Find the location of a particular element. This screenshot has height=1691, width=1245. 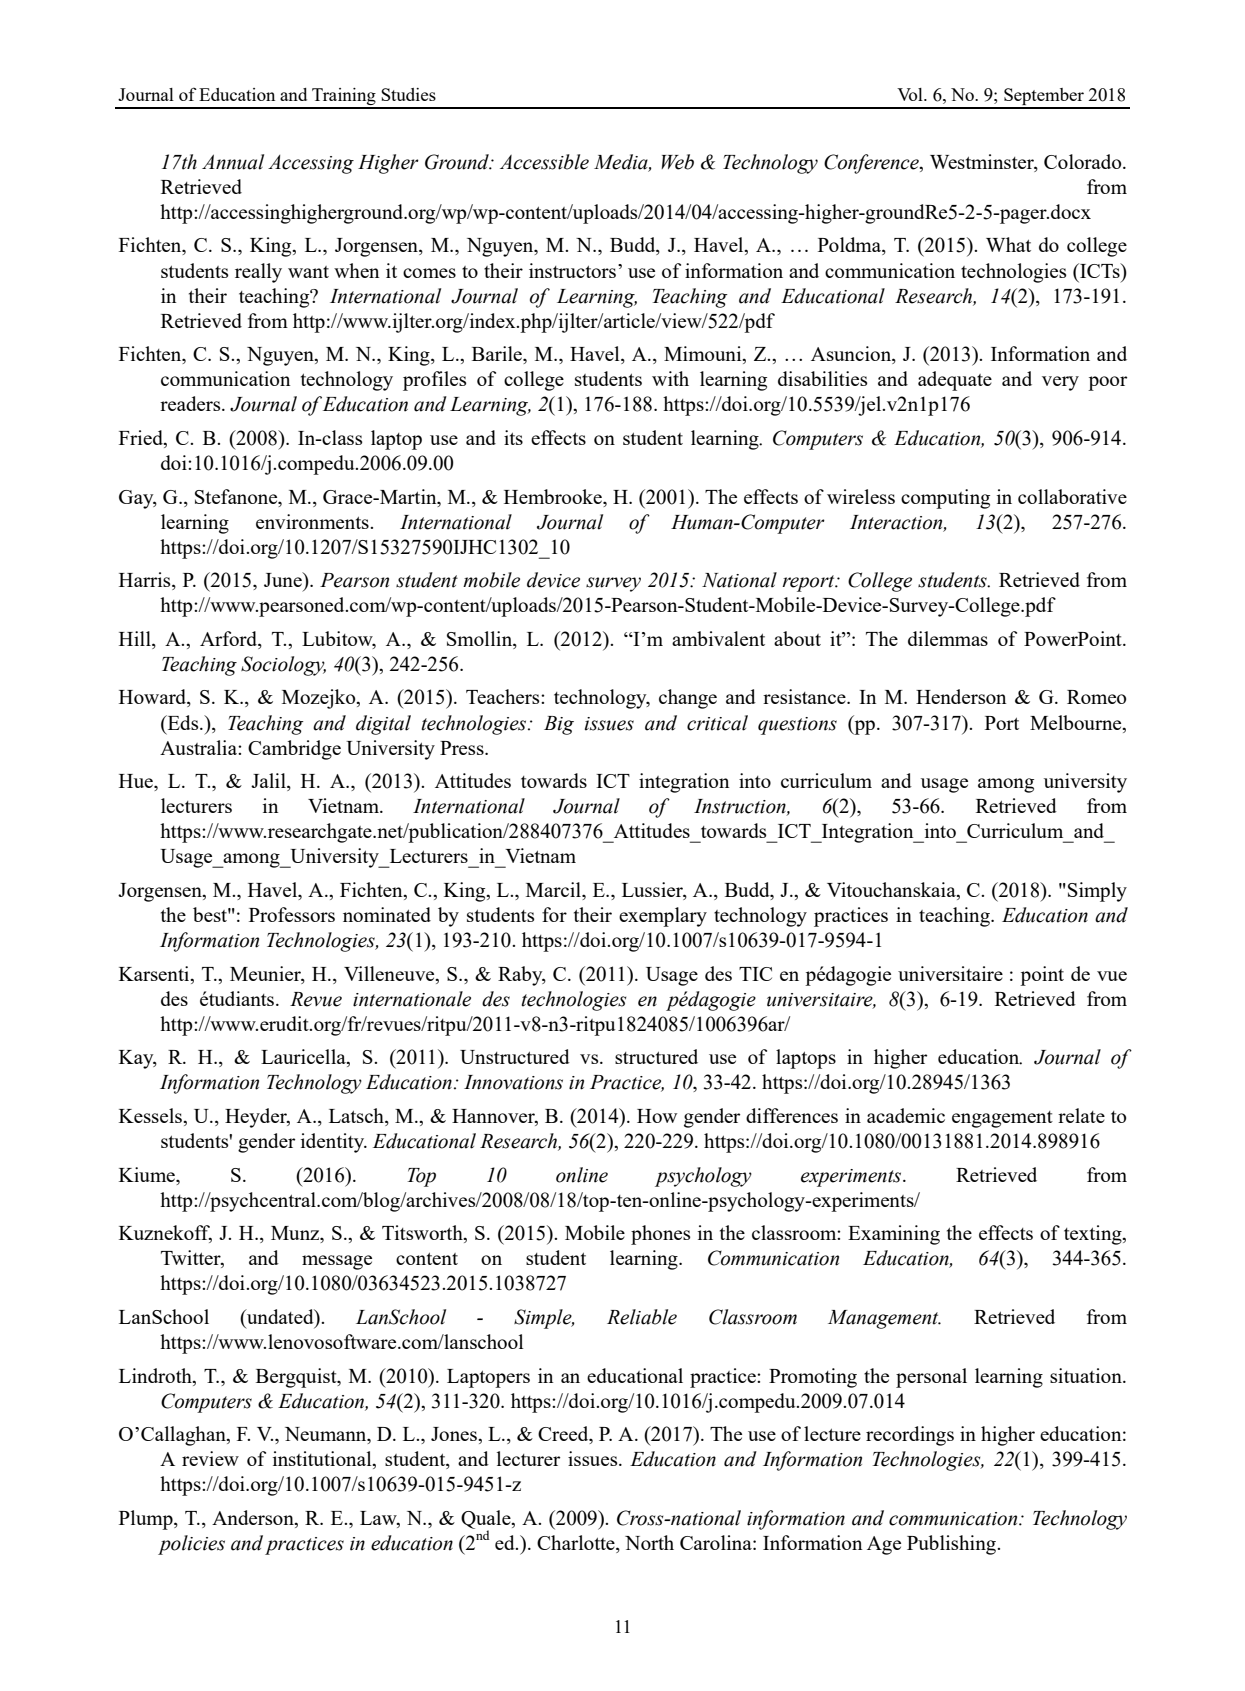

Colorado is located at coordinates (1084, 161).
